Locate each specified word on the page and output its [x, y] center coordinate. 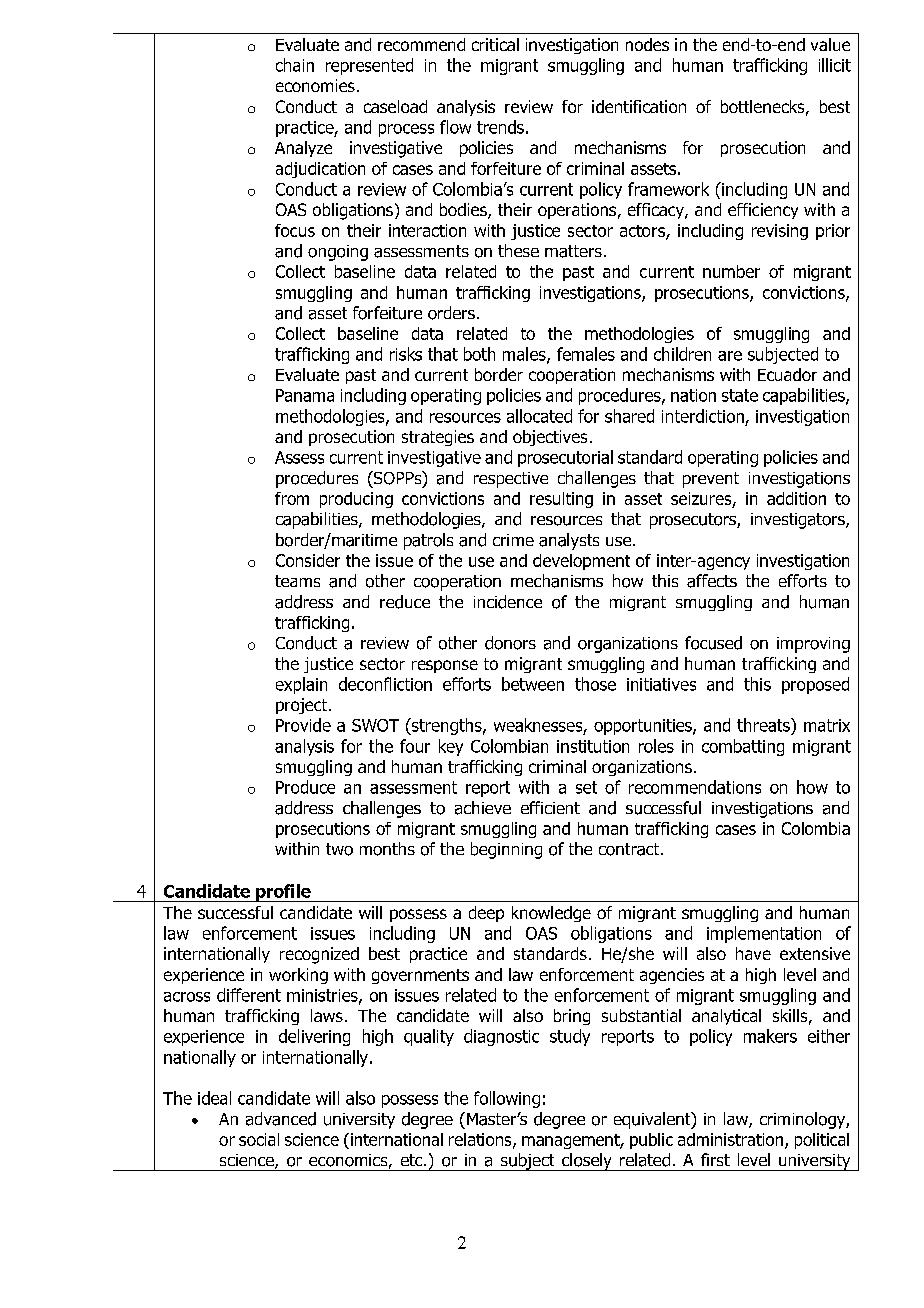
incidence [508, 602]
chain [295, 65]
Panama [305, 395]
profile [283, 893]
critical [495, 44]
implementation [764, 934]
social [259, 1139]
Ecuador [787, 374]
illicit [835, 65]
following [507, 1099]
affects [712, 581]
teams [297, 581]
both [479, 354]
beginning [506, 850]
